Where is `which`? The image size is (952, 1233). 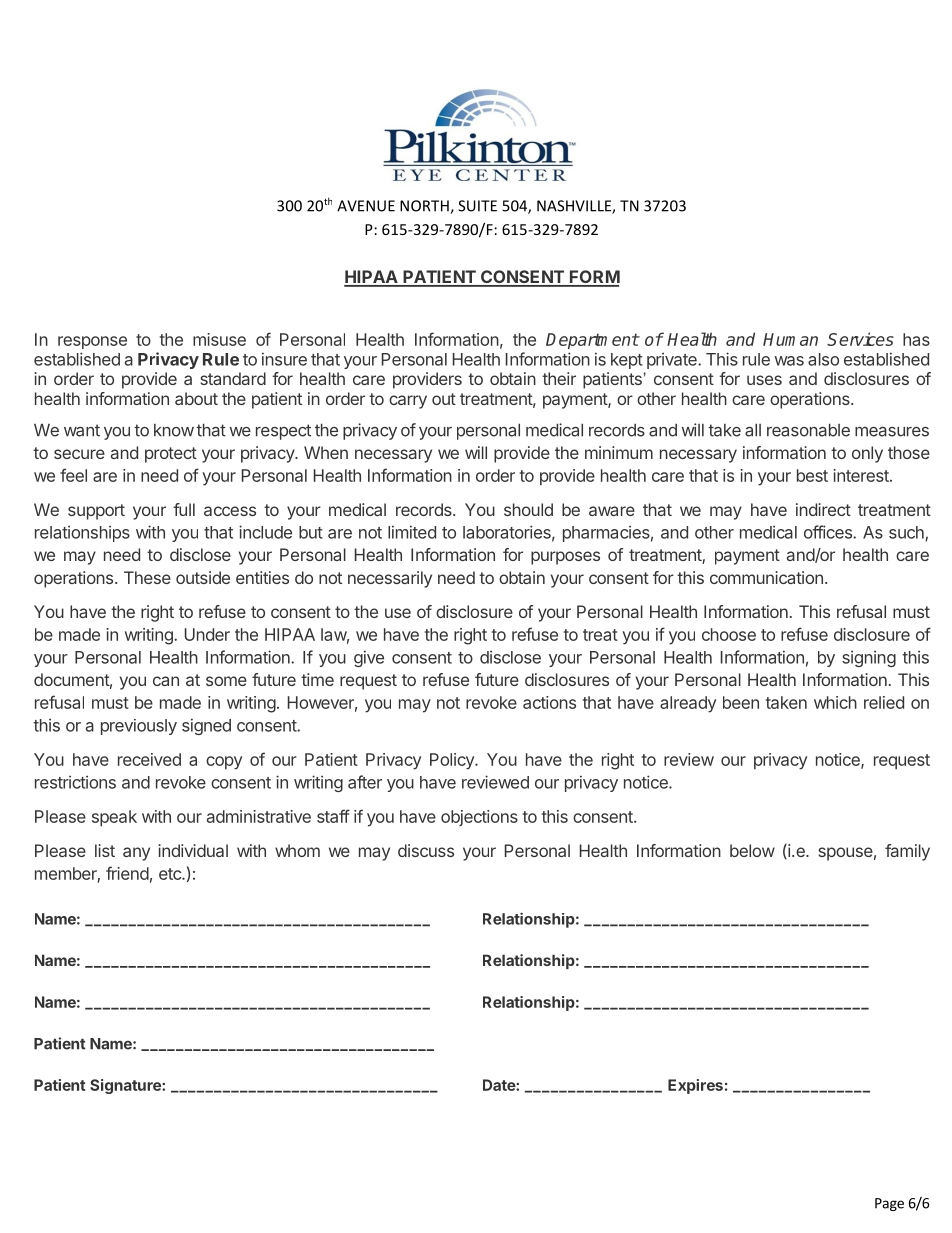 which is located at coordinates (835, 702).
